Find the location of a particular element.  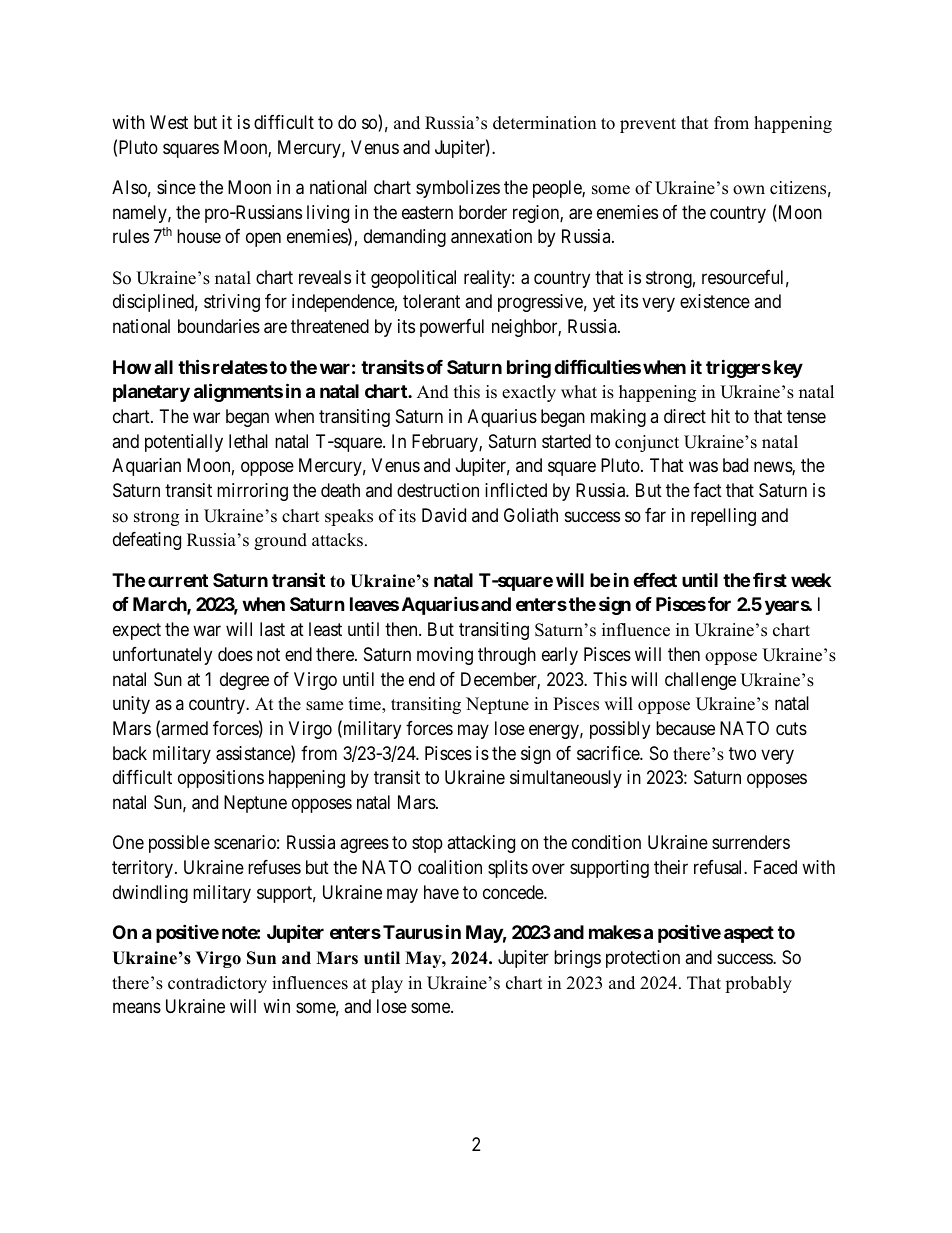

fact is located at coordinates (707, 490).
